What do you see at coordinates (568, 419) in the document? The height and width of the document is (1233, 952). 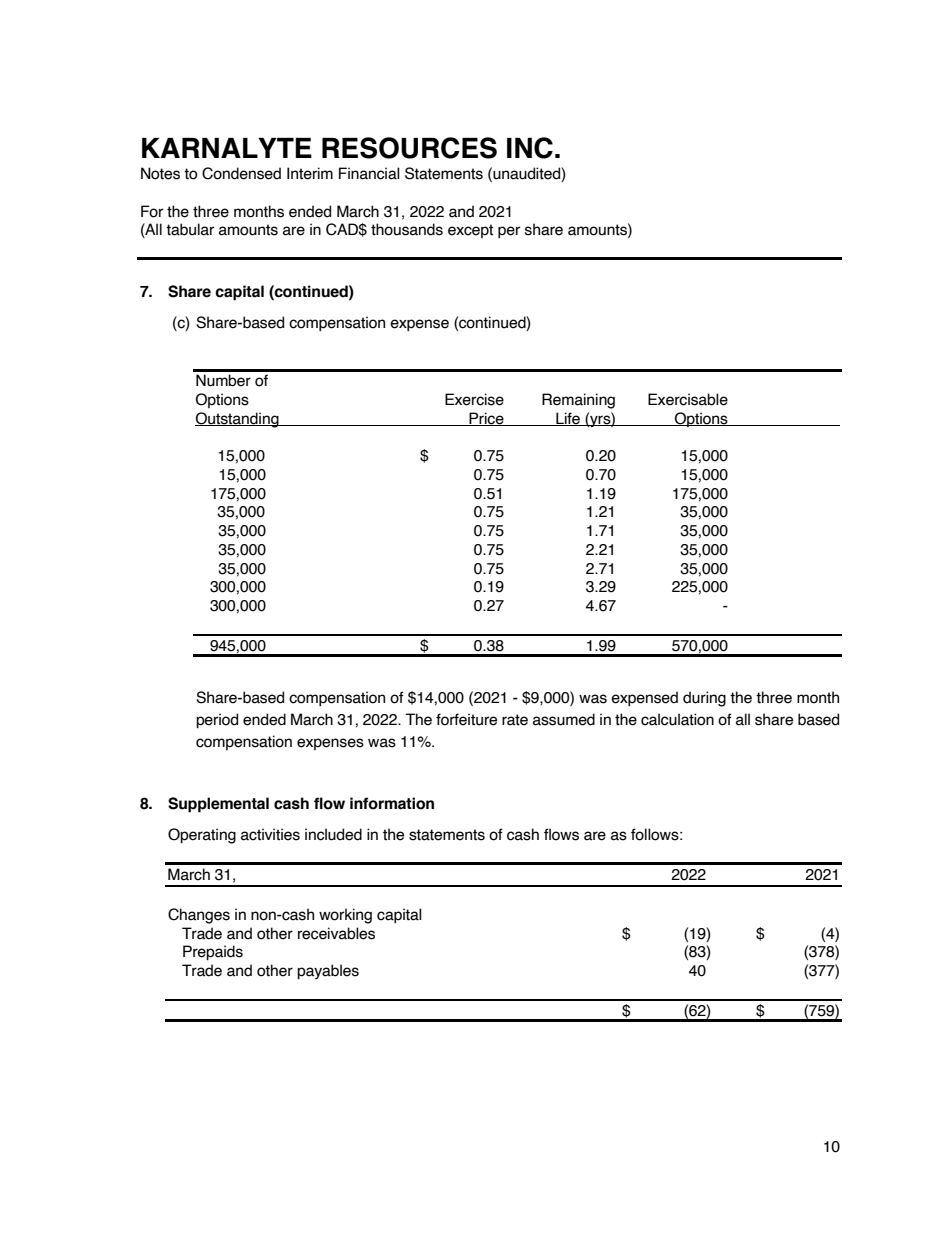 I see `Life` at bounding box center [568, 419].
